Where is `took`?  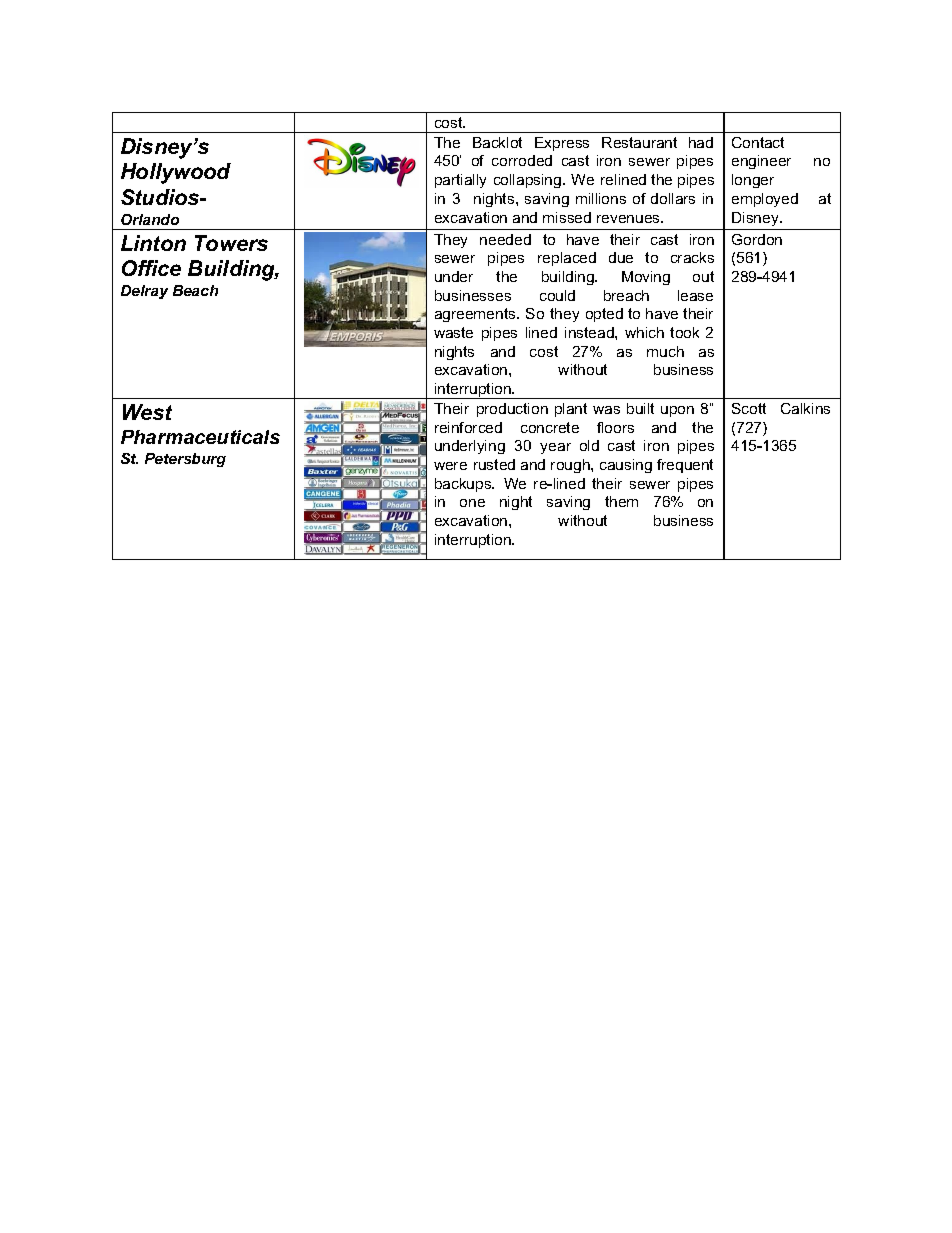
took is located at coordinates (684, 332).
